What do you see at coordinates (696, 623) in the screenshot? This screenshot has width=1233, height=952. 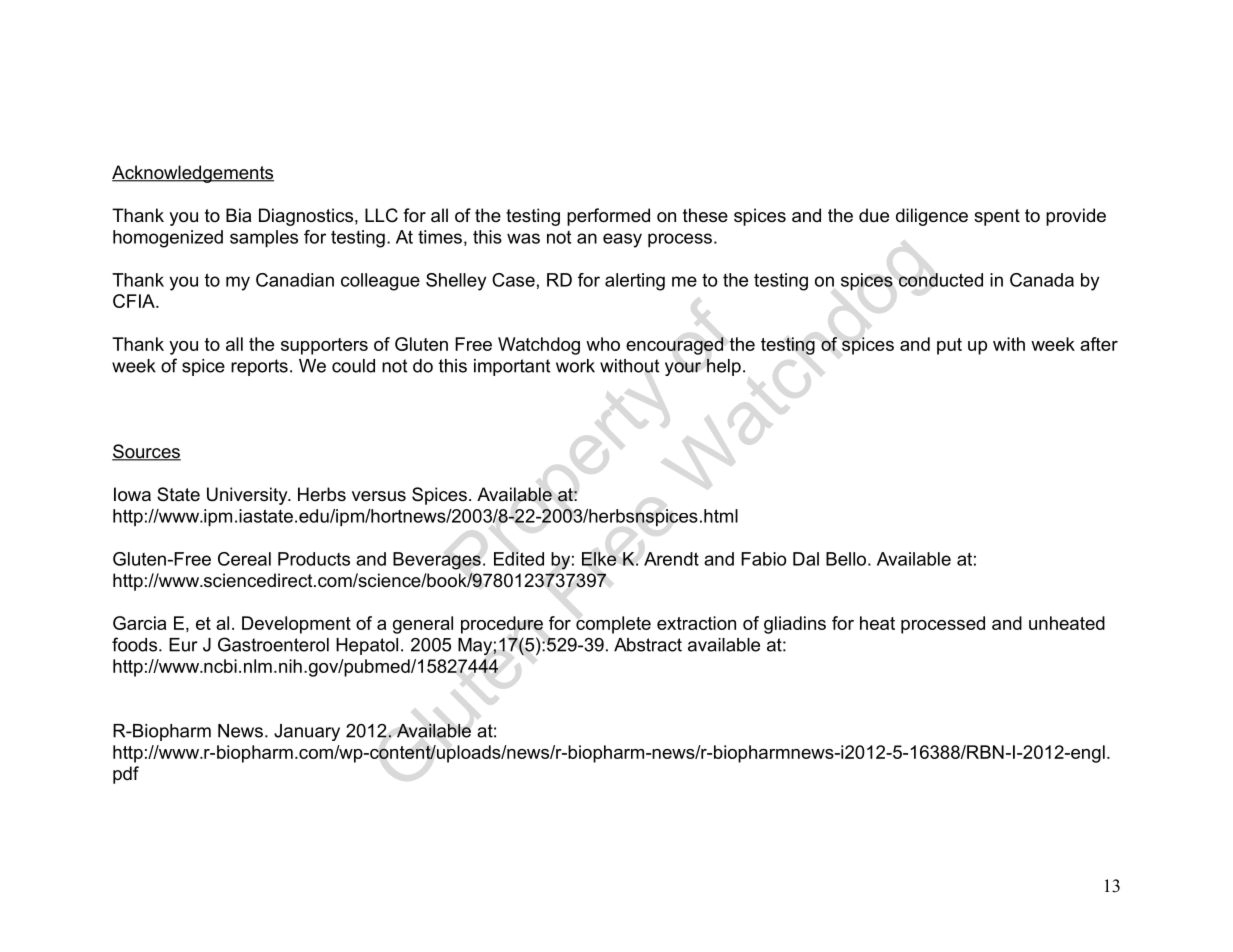 I see `extraction` at bounding box center [696, 623].
